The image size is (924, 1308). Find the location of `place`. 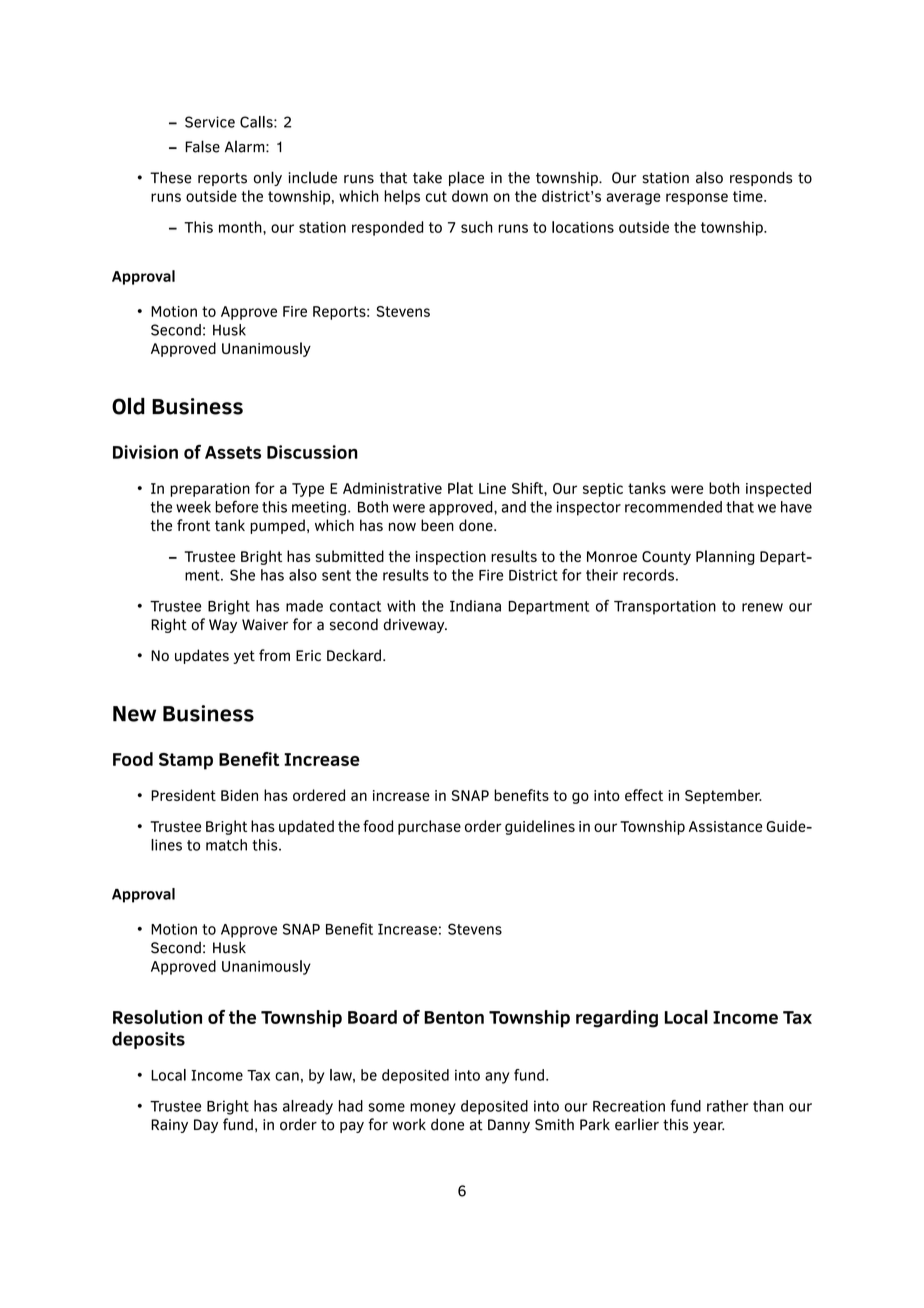

place is located at coordinates (466, 178).
